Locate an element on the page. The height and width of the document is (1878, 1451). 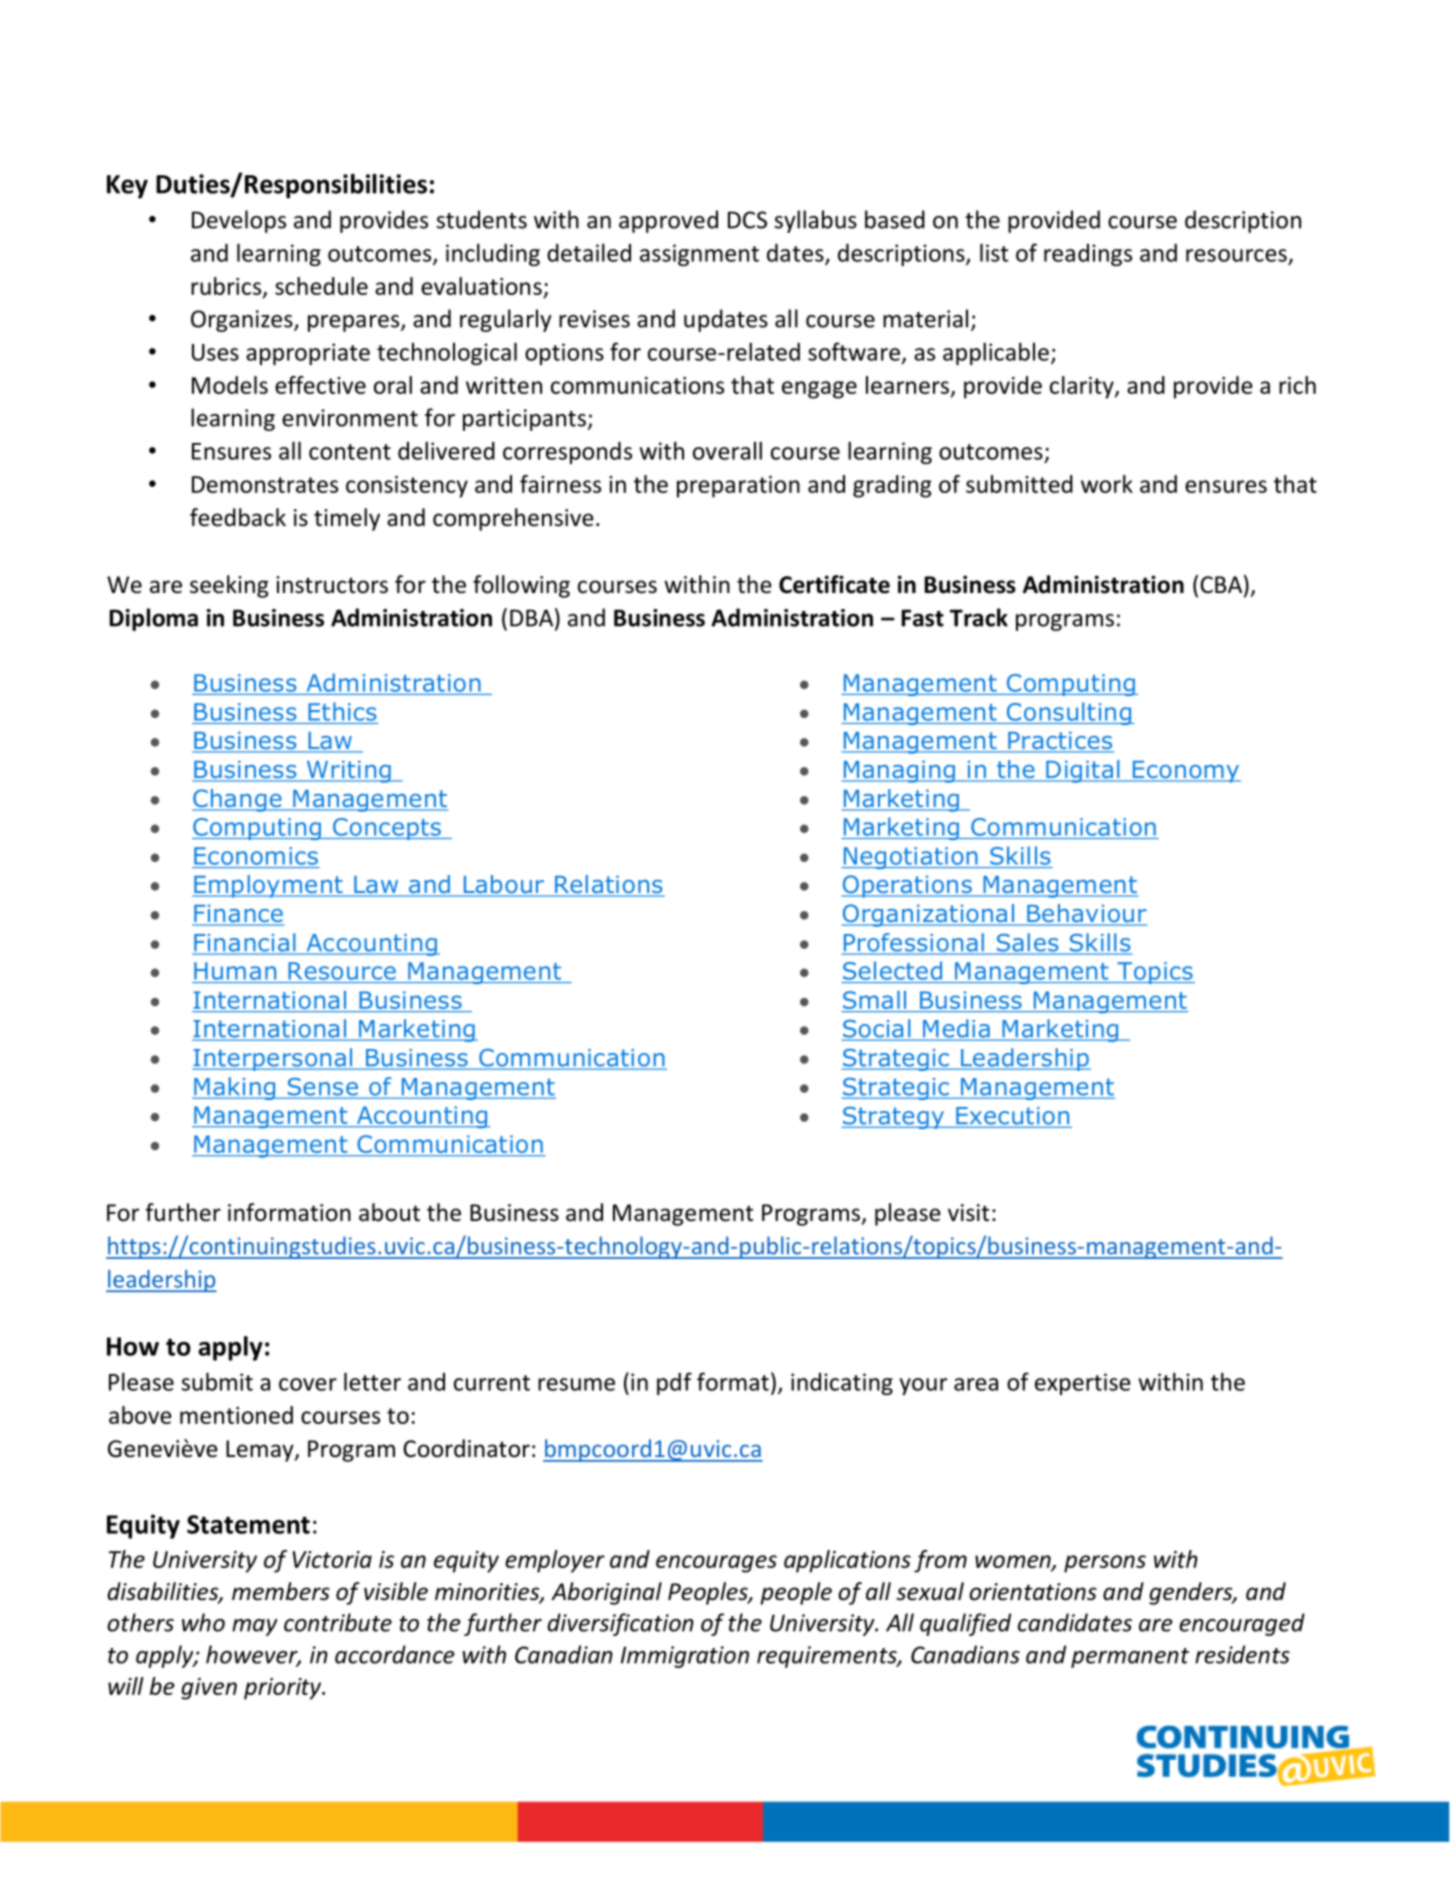
Selected is located at coordinates (892, 970).
